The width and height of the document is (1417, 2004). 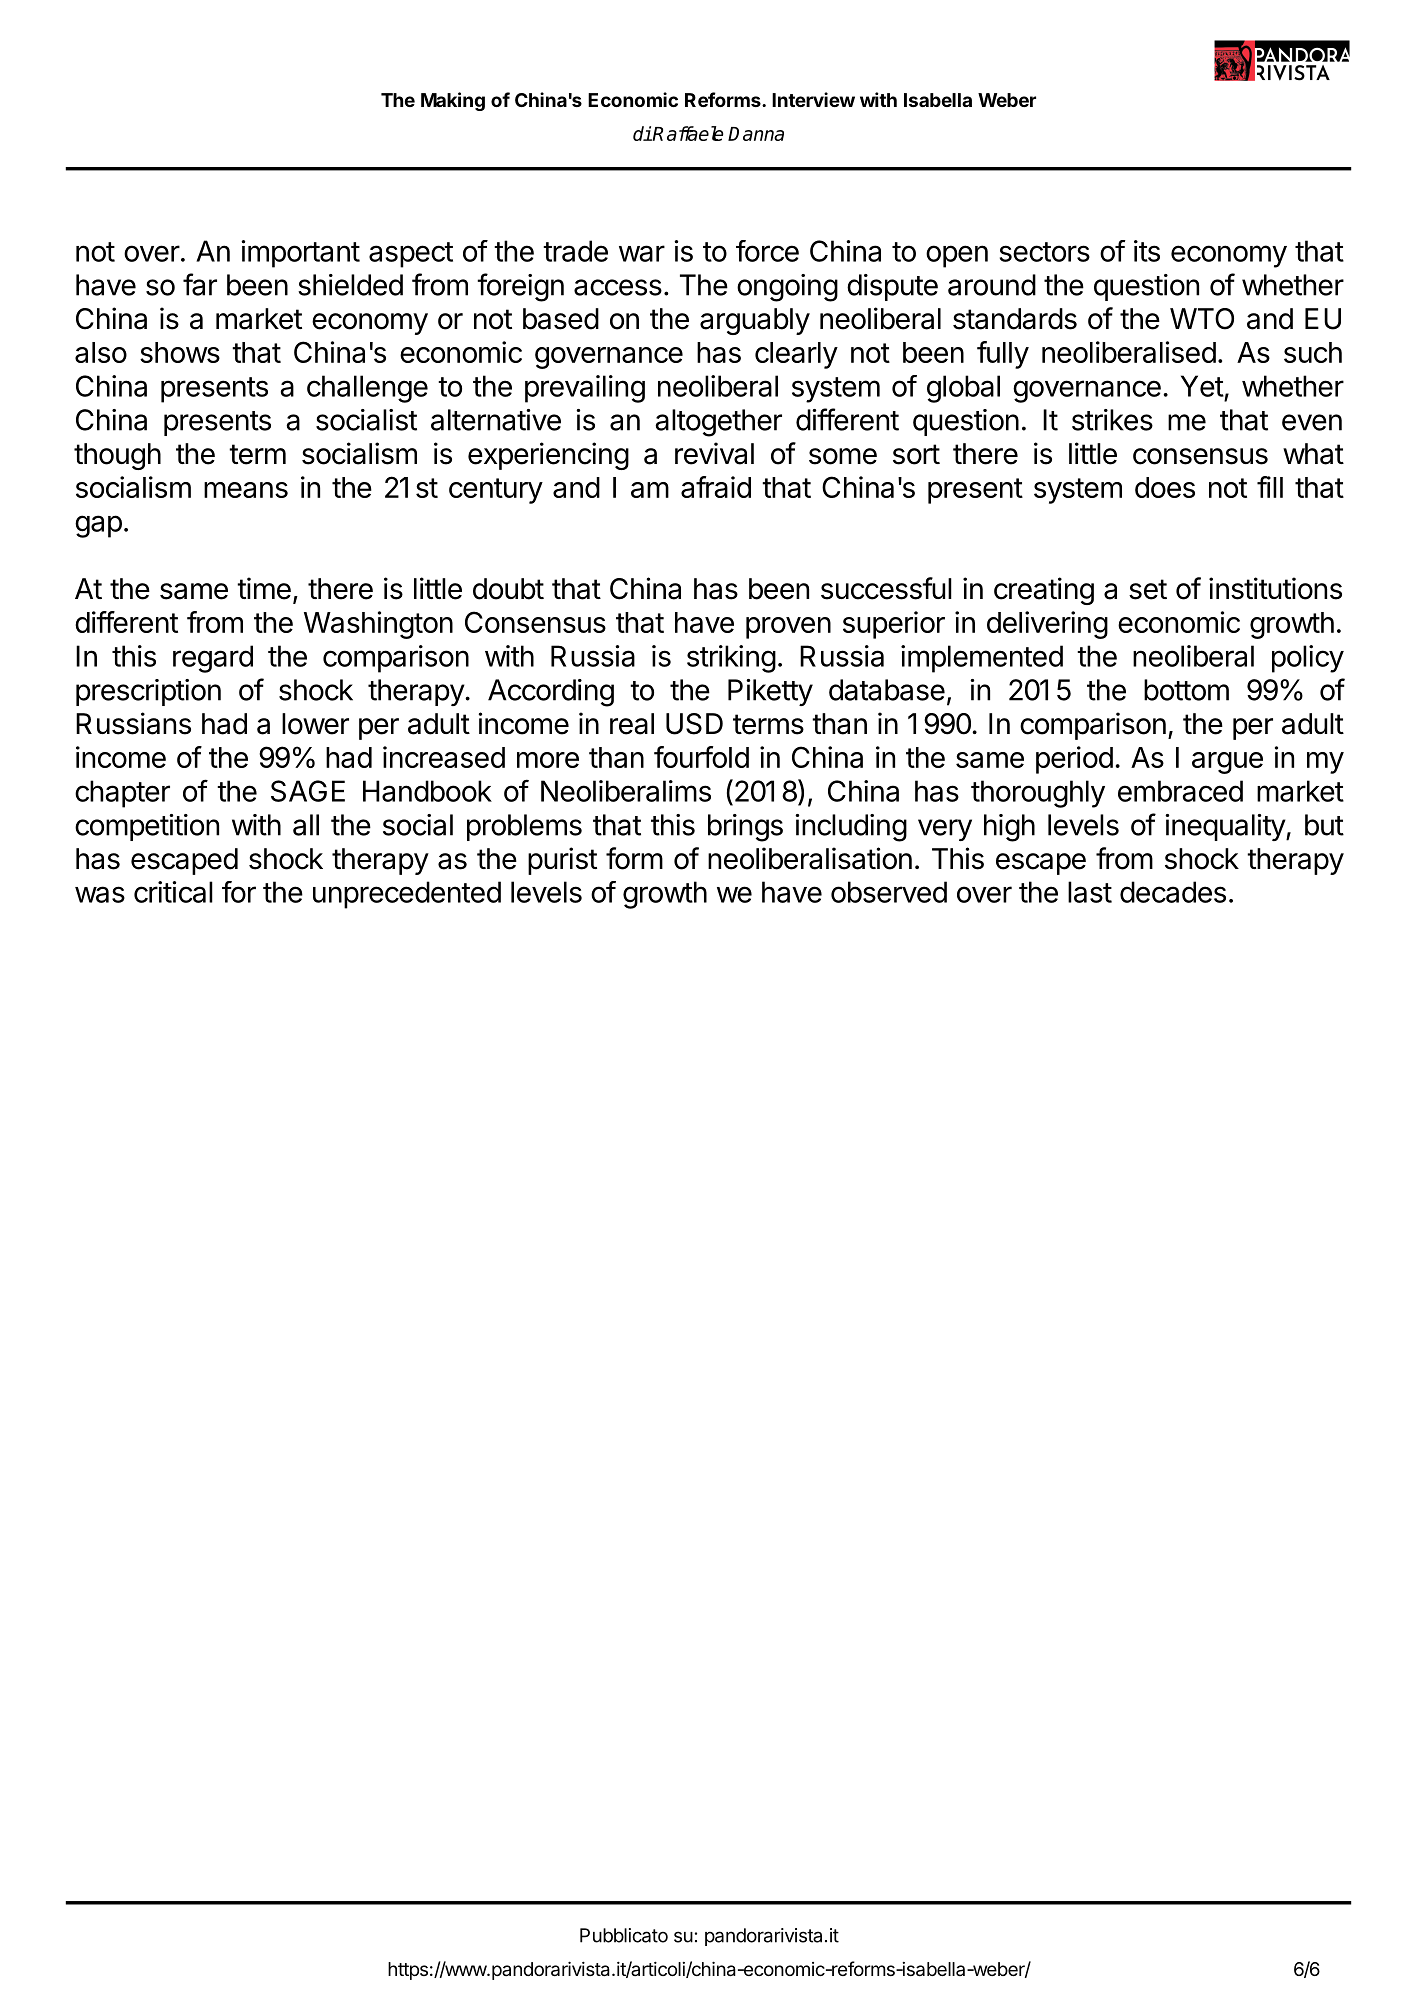 What do you see at coordinates (687, 133) in the document?
I see `Raffaele` at bounding box center [687, 133].
